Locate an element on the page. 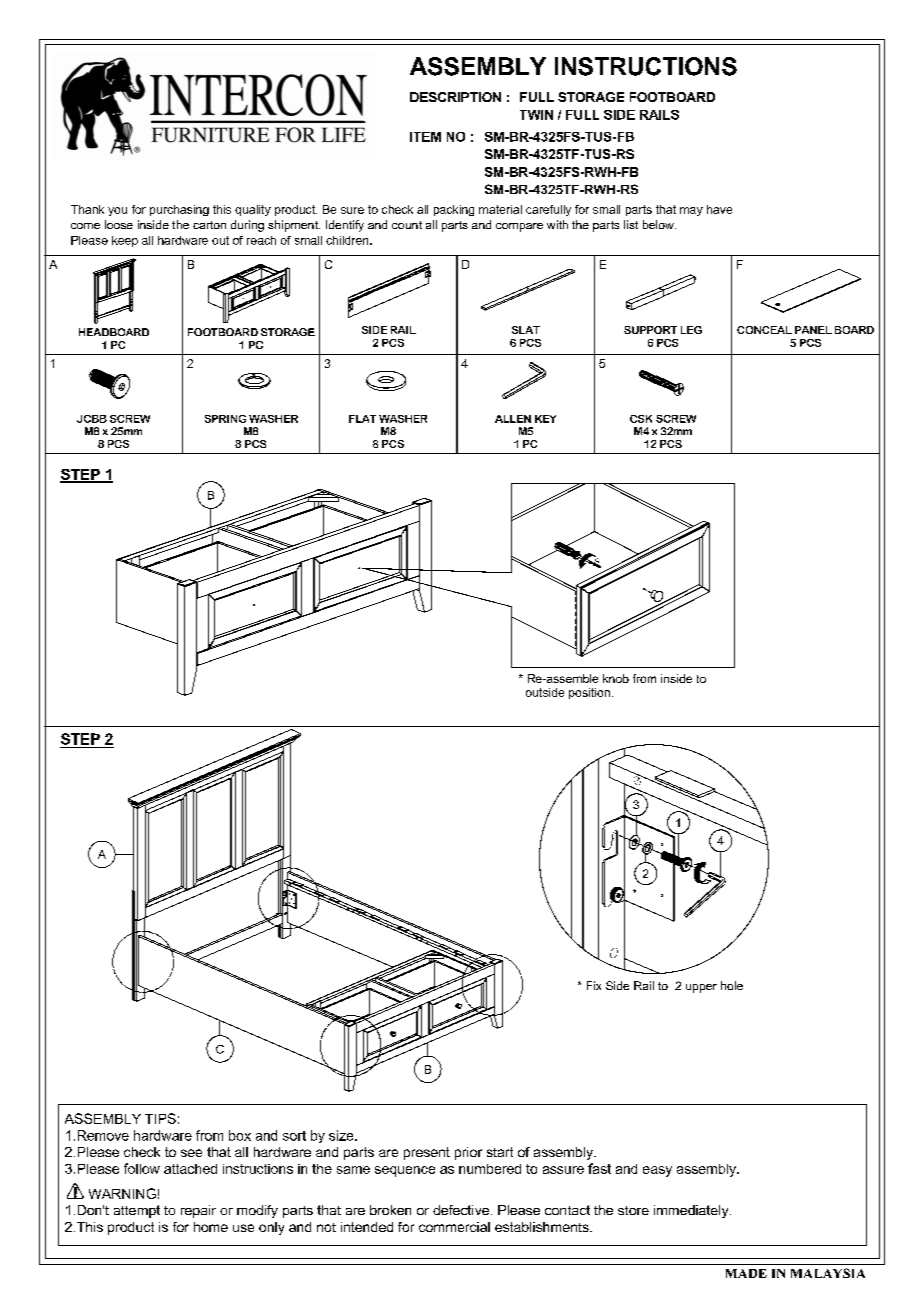 The height and width of the page is (1308, 924). SPRING is located at coordinates (225, 419).
